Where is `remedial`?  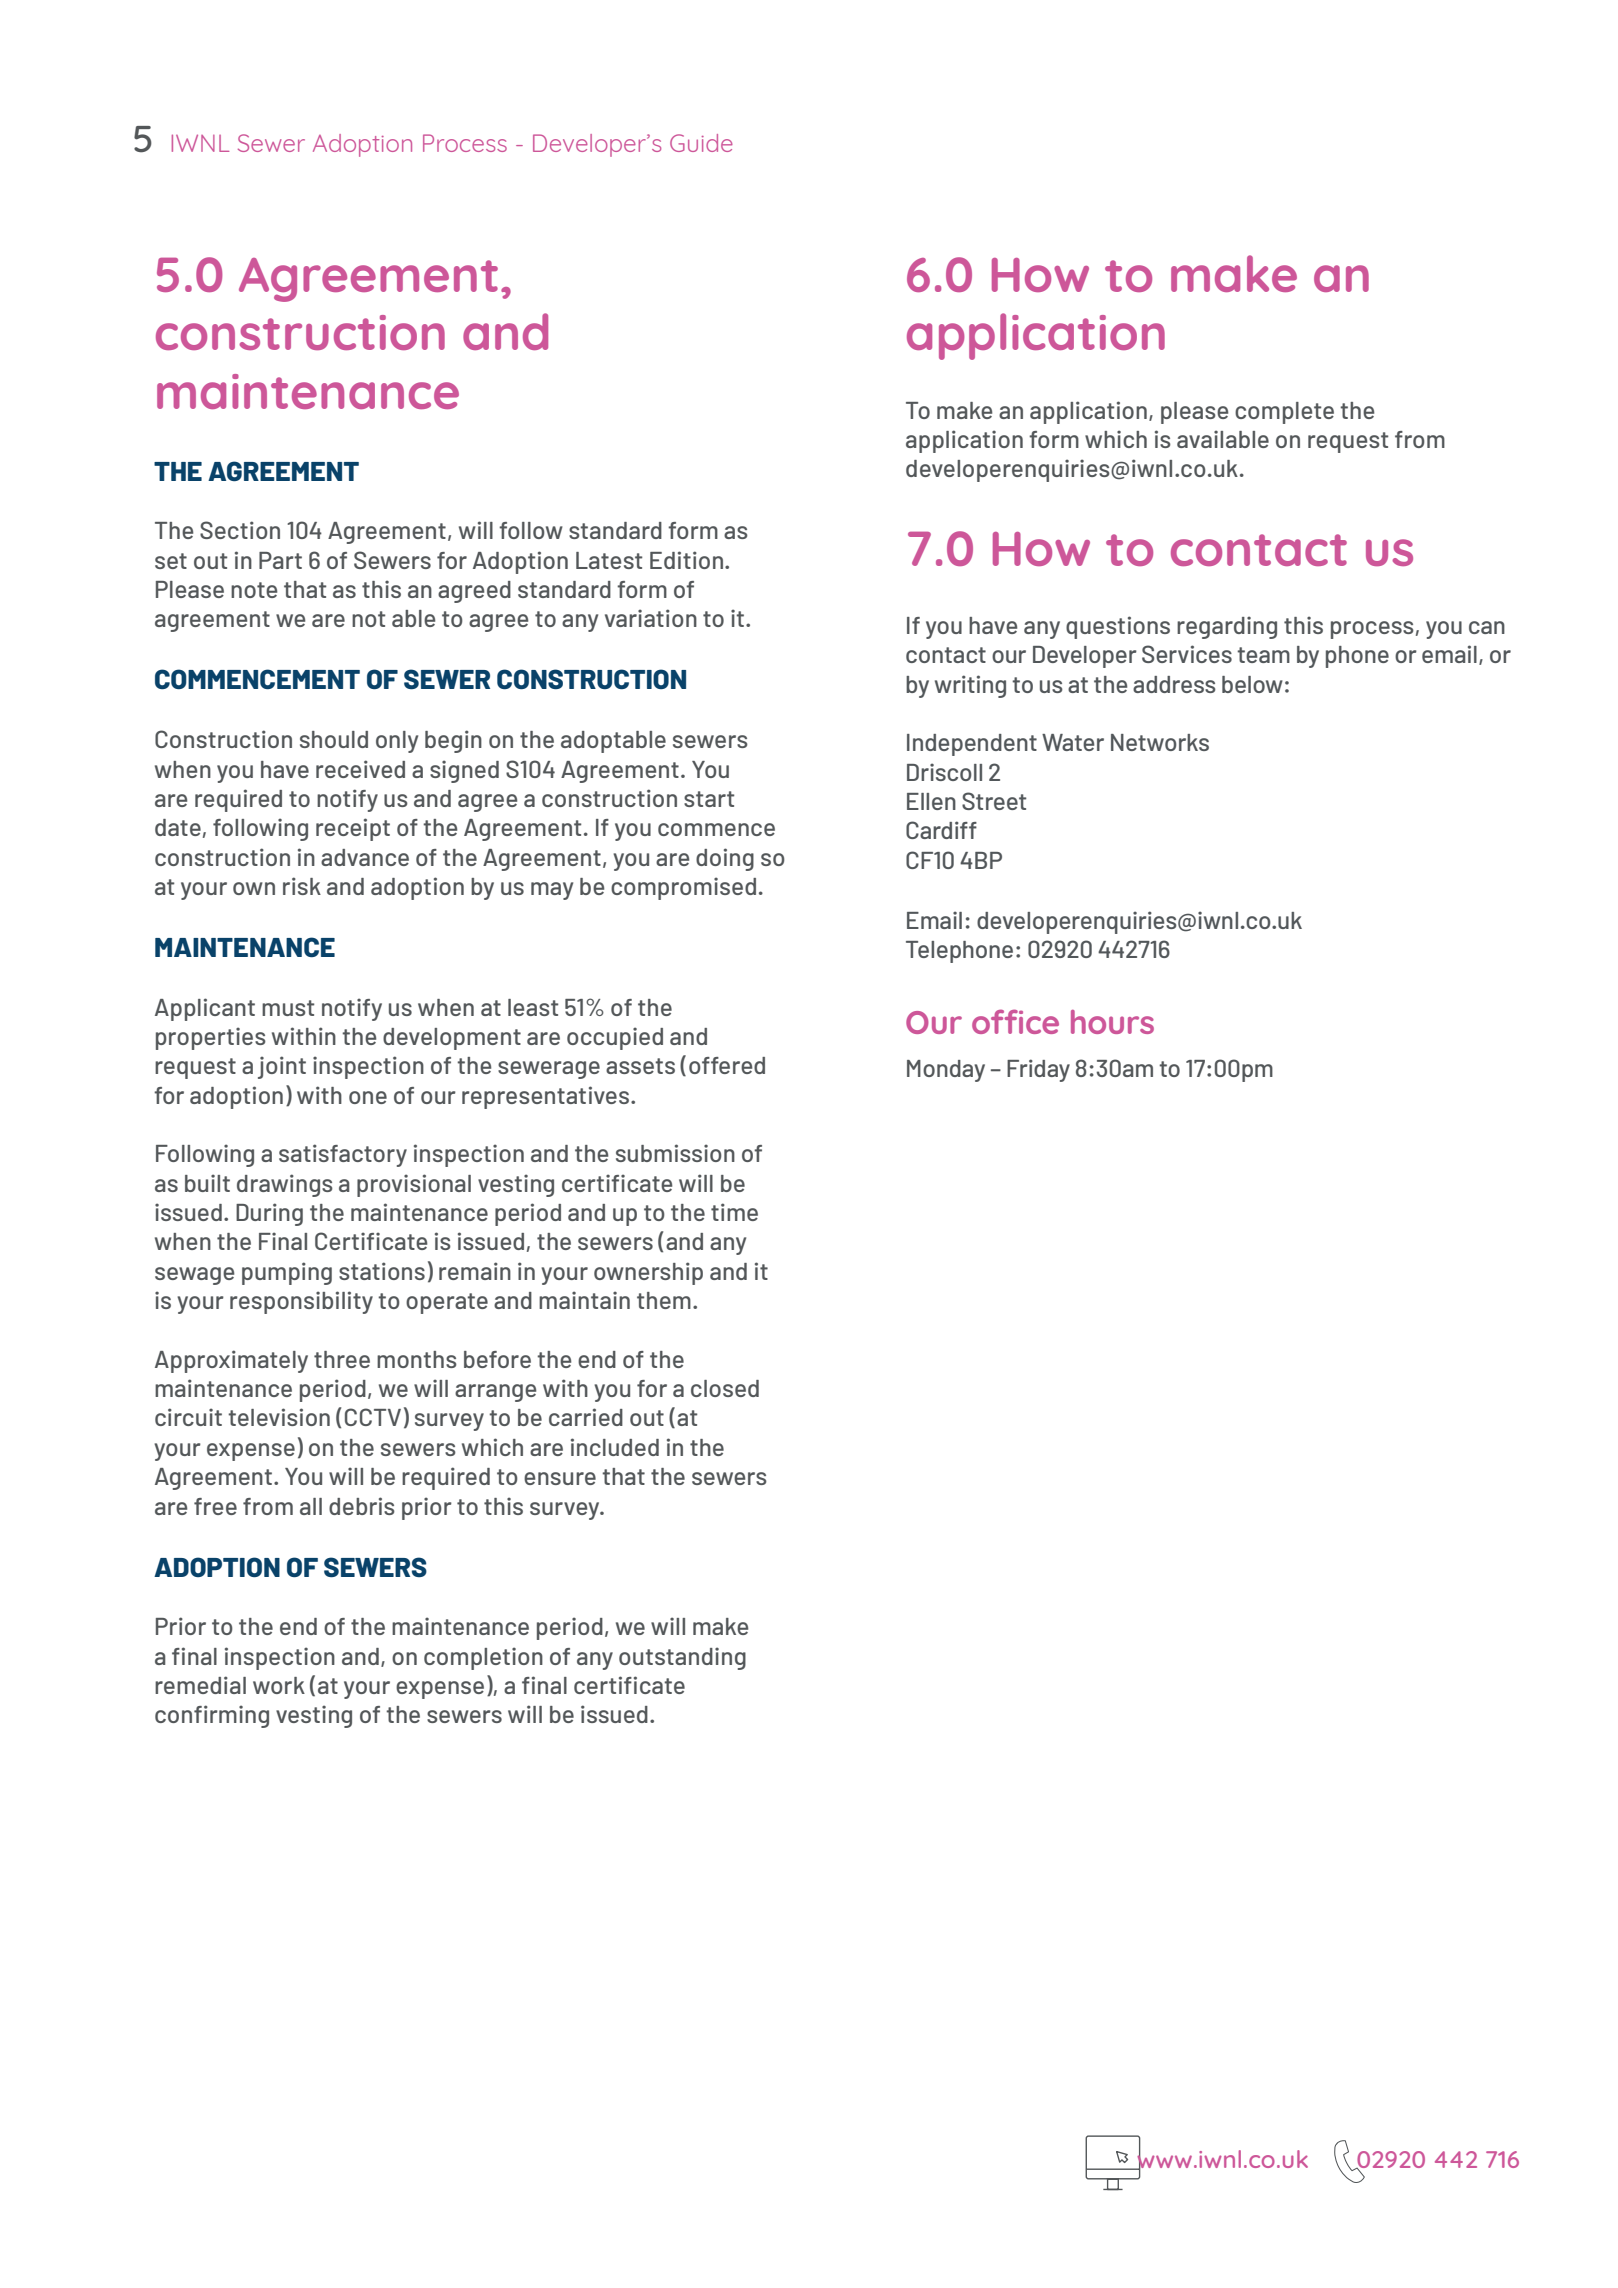
remedial is located at coordinates (200, 1685).
